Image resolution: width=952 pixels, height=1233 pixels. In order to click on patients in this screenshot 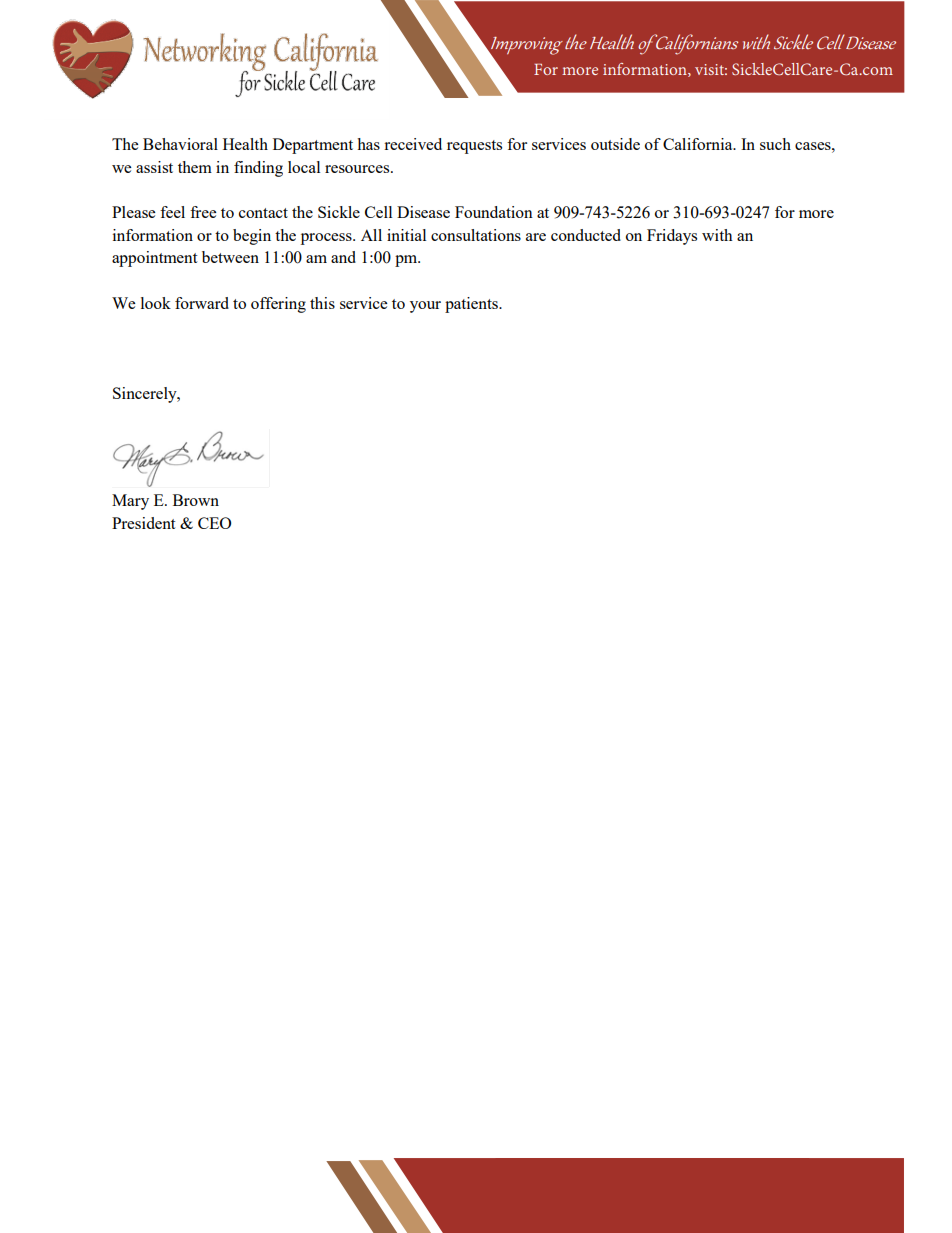, I will do `click(472, 305)`.
